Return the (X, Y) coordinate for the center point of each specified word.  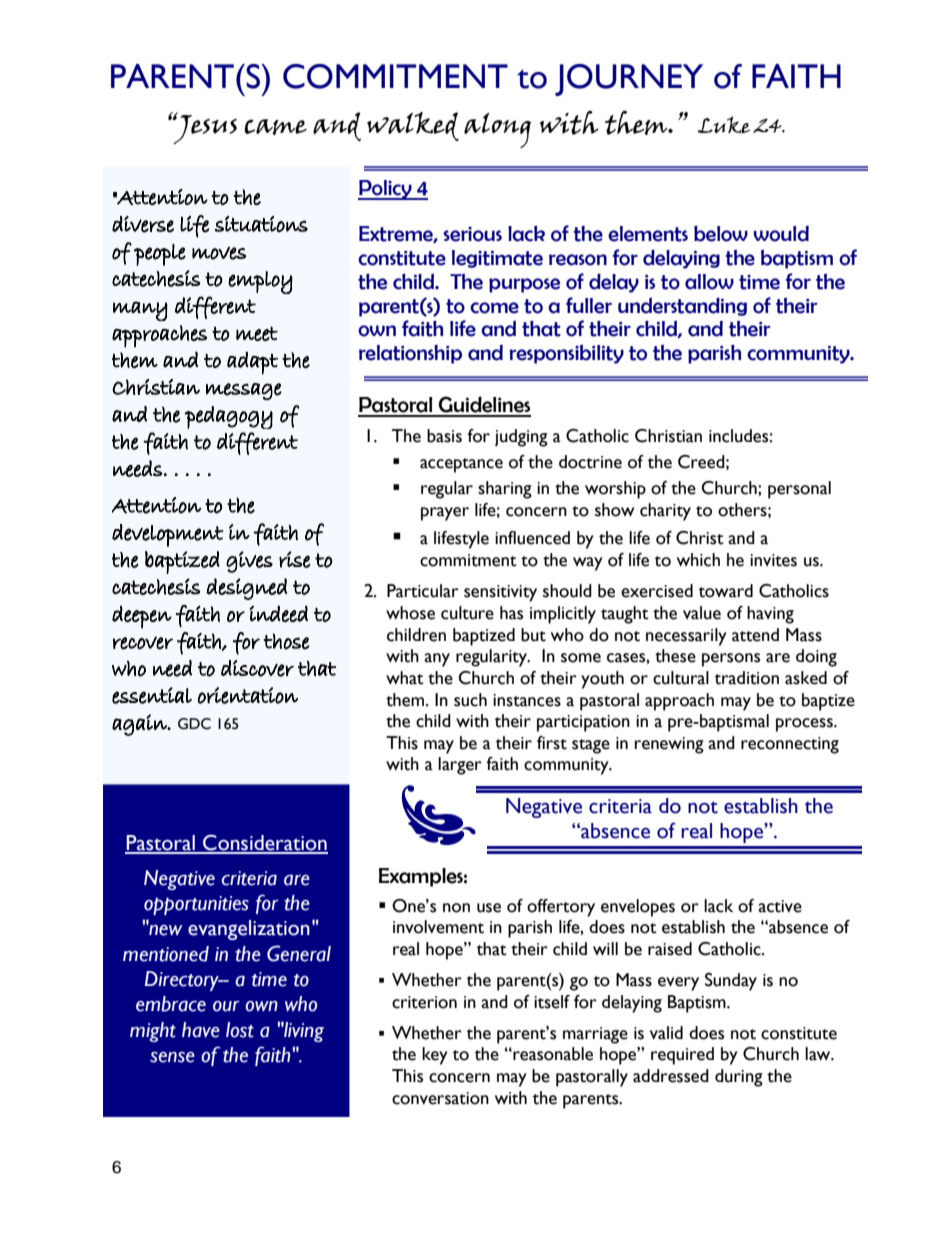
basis (444, 436)
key (435, 1056)
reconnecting (790, 745)
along (498, 130)
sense (172, 1057)
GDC (194, 724)
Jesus (204, 128)
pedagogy (229, 417)
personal (799, 490)
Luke (723, 125)
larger (460, 766)
